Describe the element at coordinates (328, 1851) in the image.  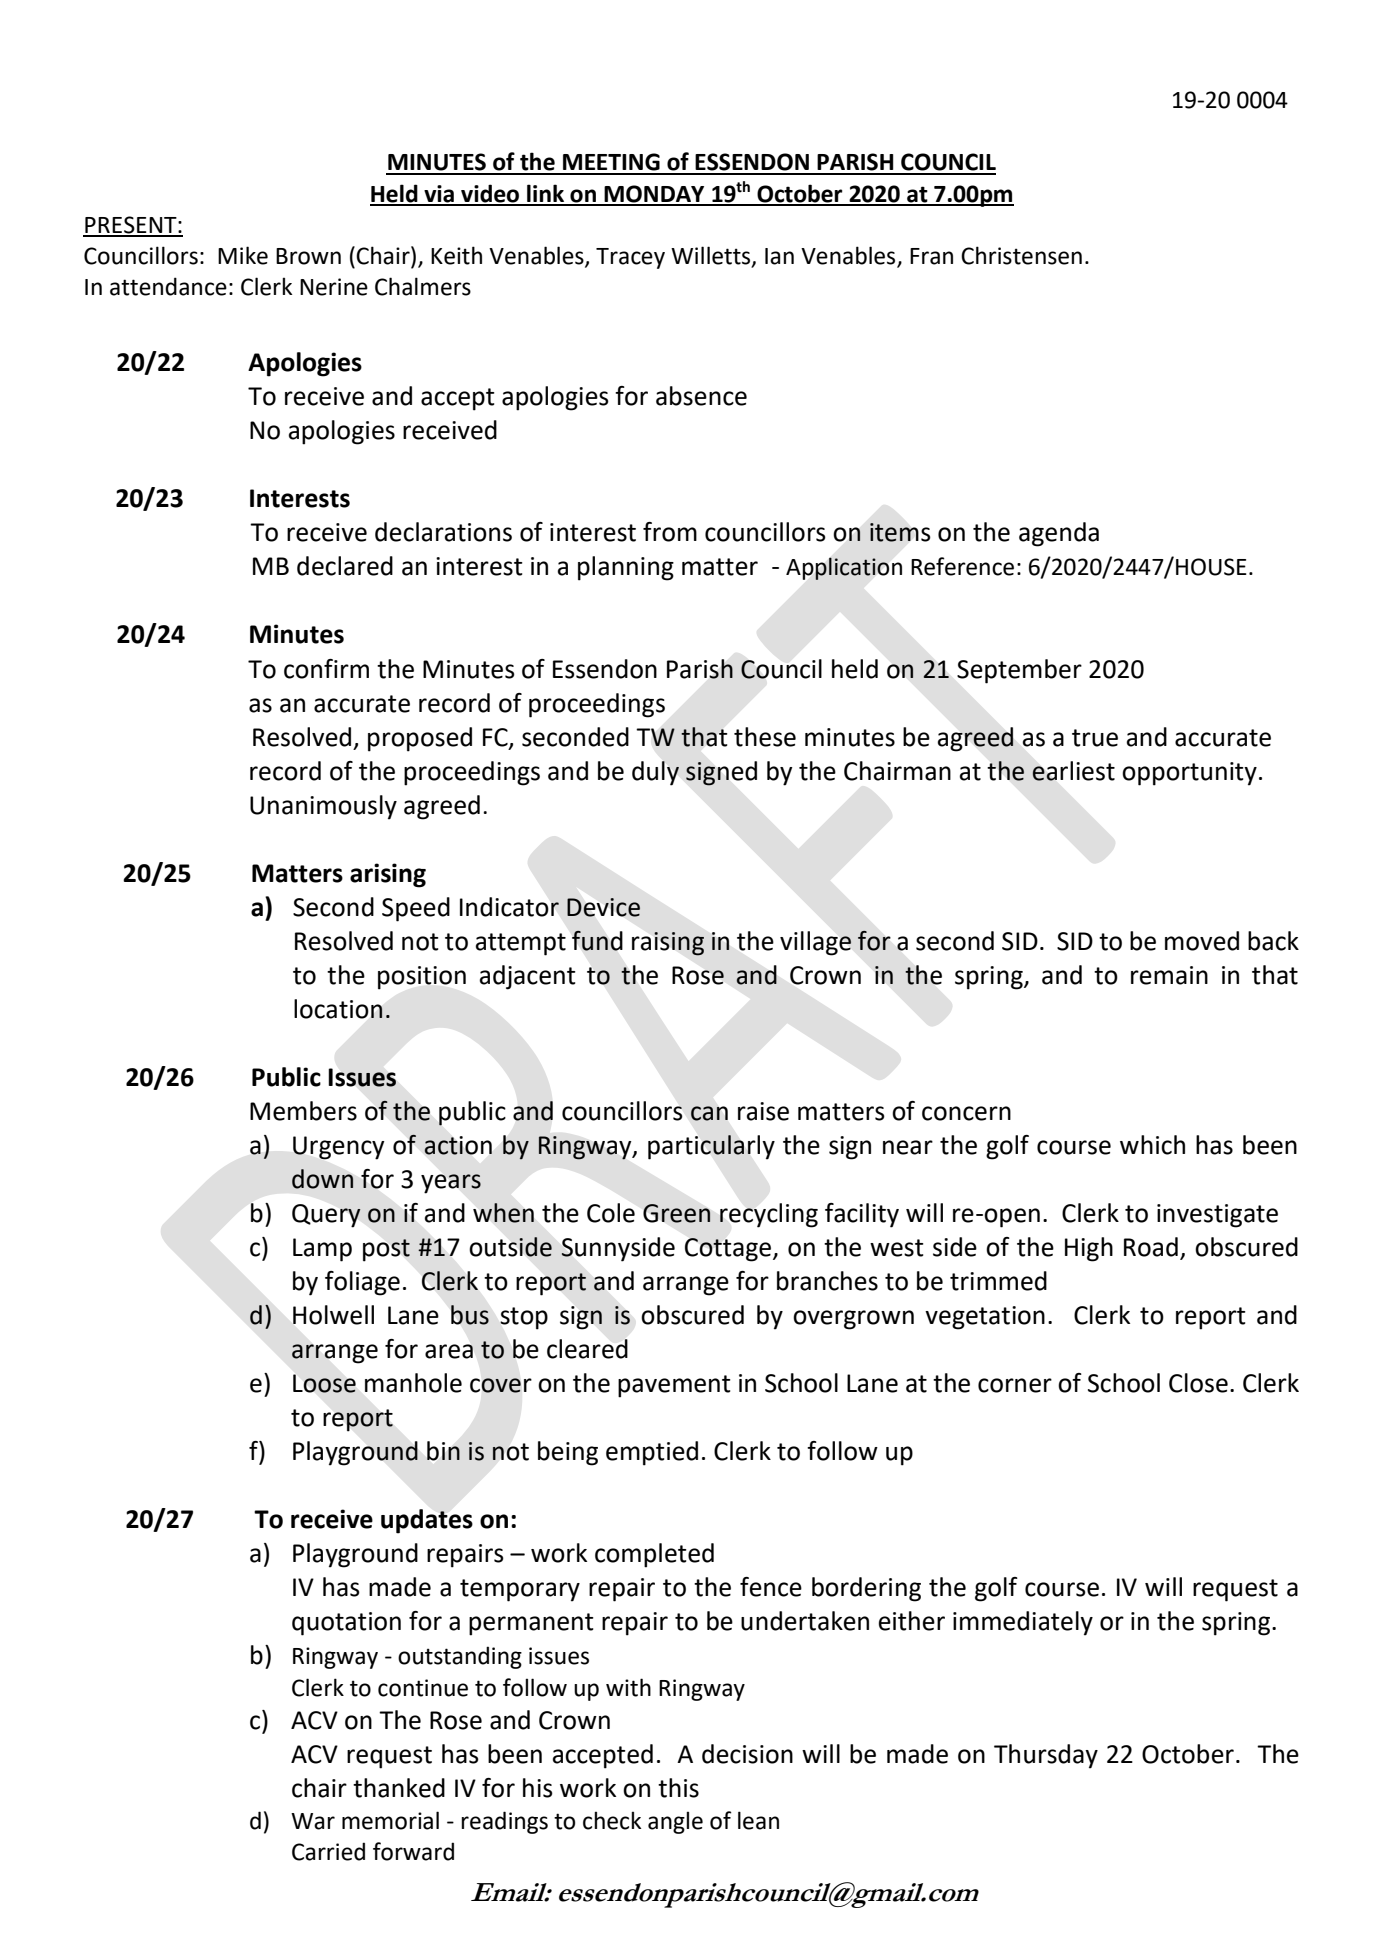
I see `Carried` at that location.
